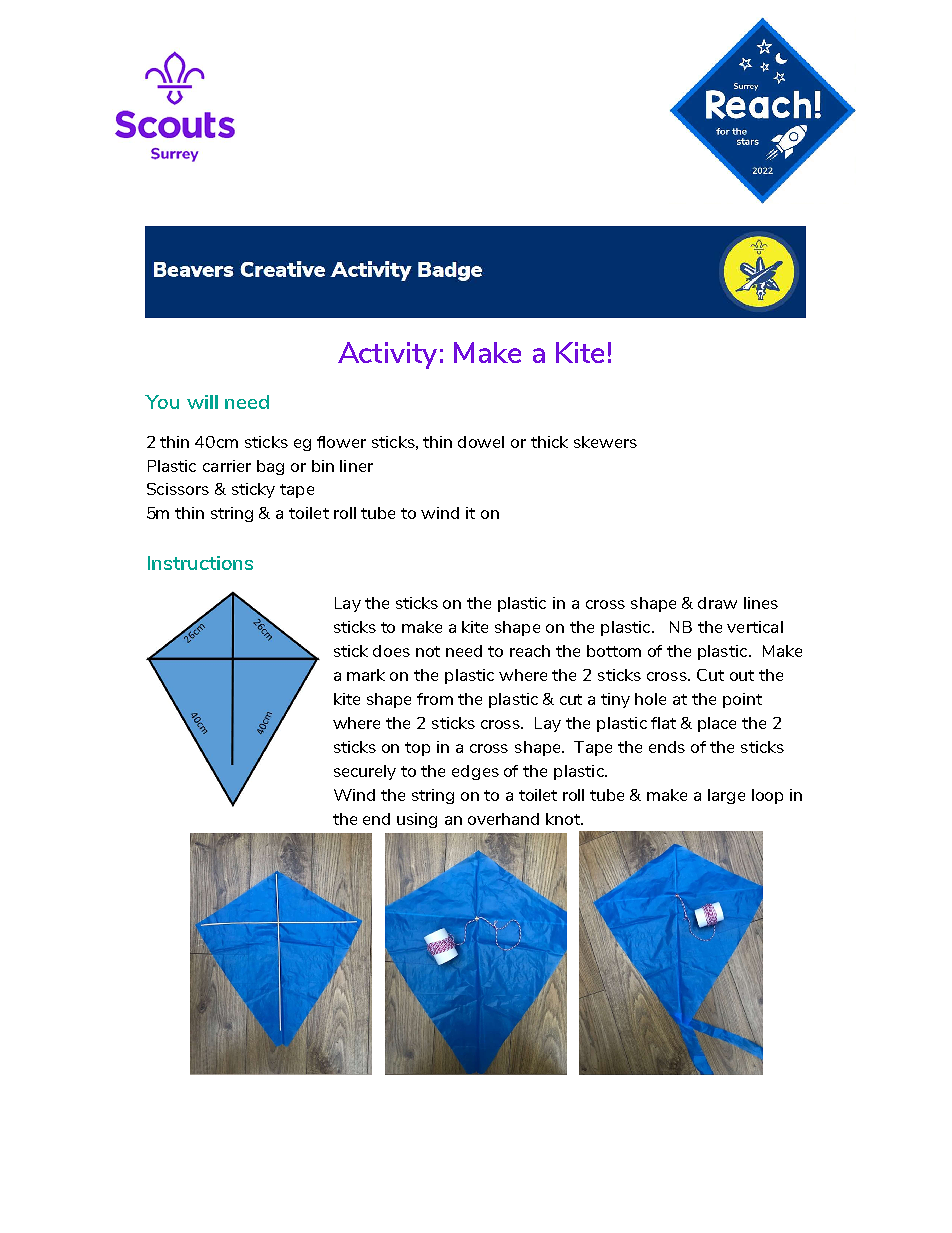 The image size is (952, 1233). Describe the element at coordinates (717, 603) in the page. I see `draw` at that location.
